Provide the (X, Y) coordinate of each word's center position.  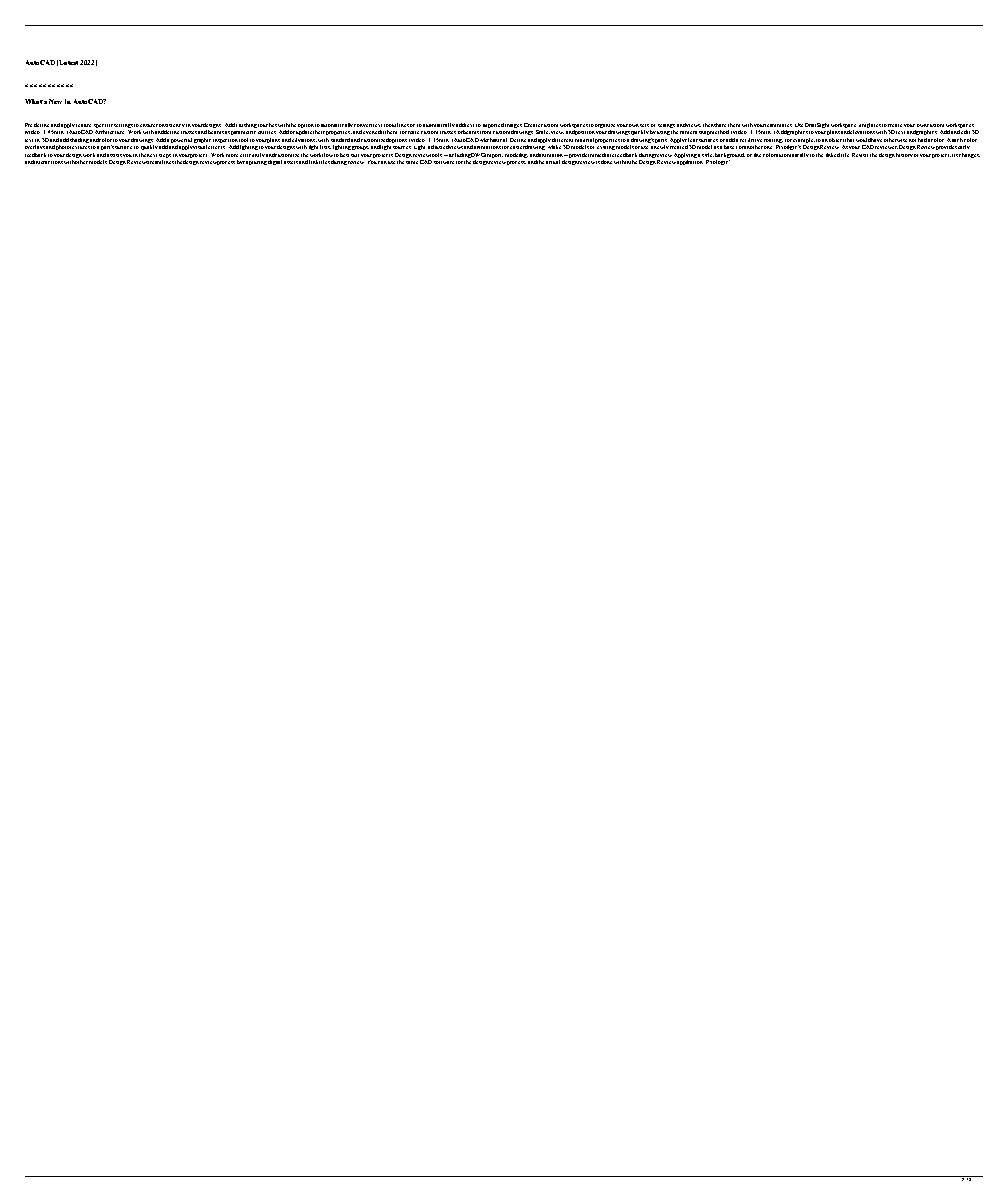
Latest (70, 62)
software (444, 162)
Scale (543, 132)
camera (688, 132)
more (232, 155)
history (904, 155)
